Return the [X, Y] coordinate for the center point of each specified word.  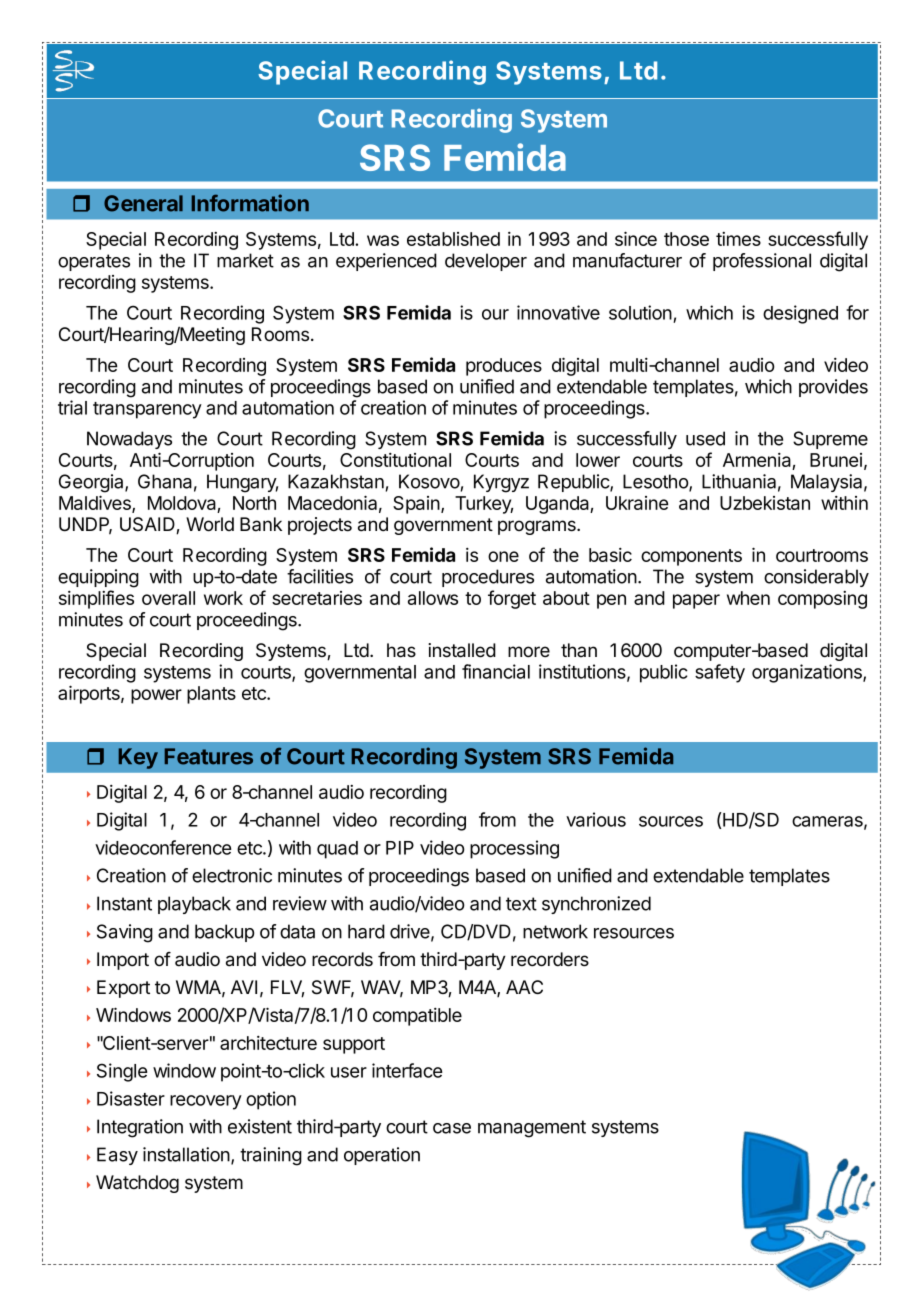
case [452, 1128]
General [143, 203]
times [738, 239]
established [453, 239]
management [532, 1129]
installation [187, 1155]
